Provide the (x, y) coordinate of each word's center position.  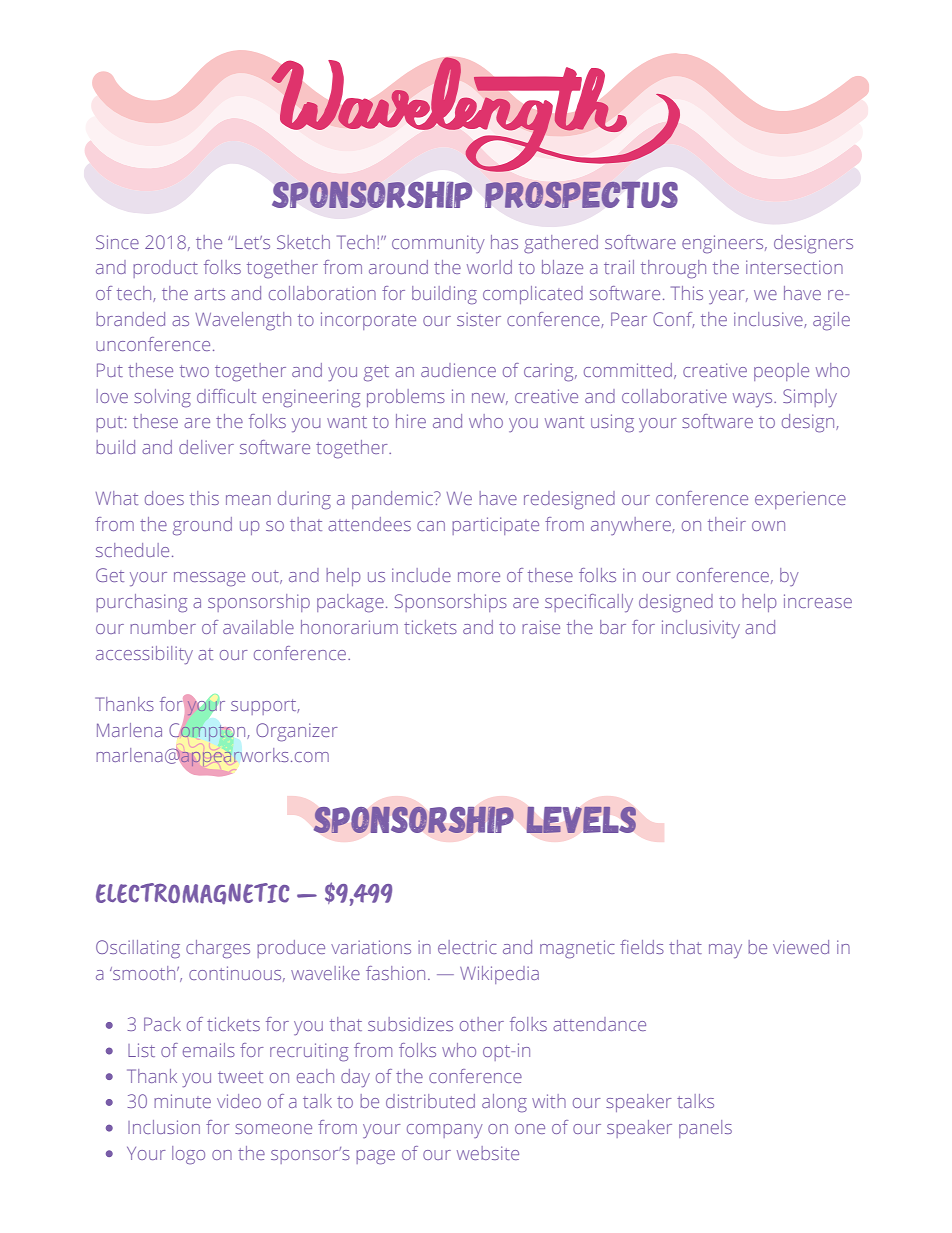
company (445, 1131)
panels (705, 1129)
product (165, 269)
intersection (794, 267)
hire (411, 421)
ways (754, 400)
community (438, 244)
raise (541, 627)
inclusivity (701, 629)
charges (218, 949)
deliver (206, 447)
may (725, 951)
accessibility (144, 655)
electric (467, 947)
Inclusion (164, 1127)
